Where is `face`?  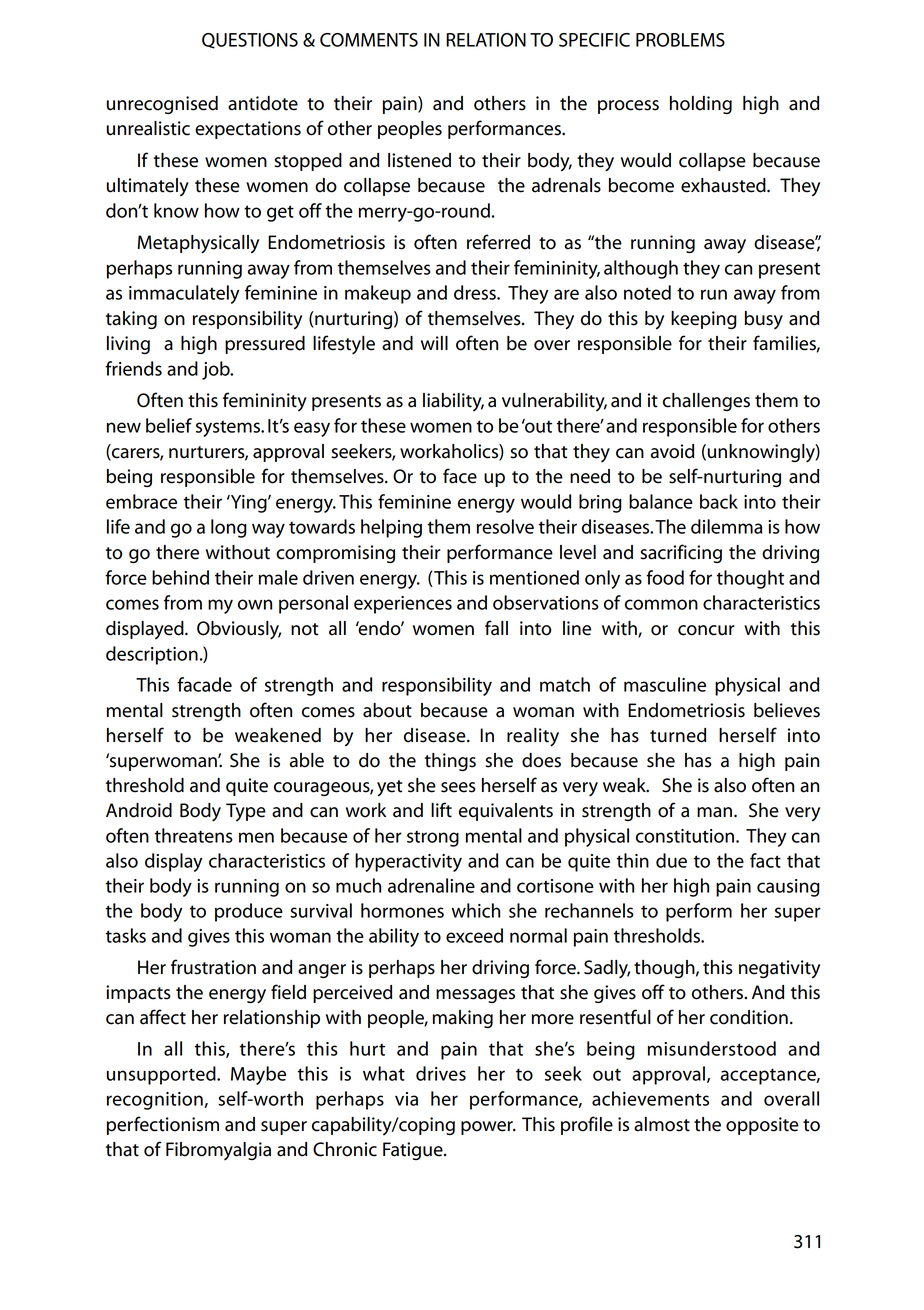
face is located at coordinates (460, 476).
